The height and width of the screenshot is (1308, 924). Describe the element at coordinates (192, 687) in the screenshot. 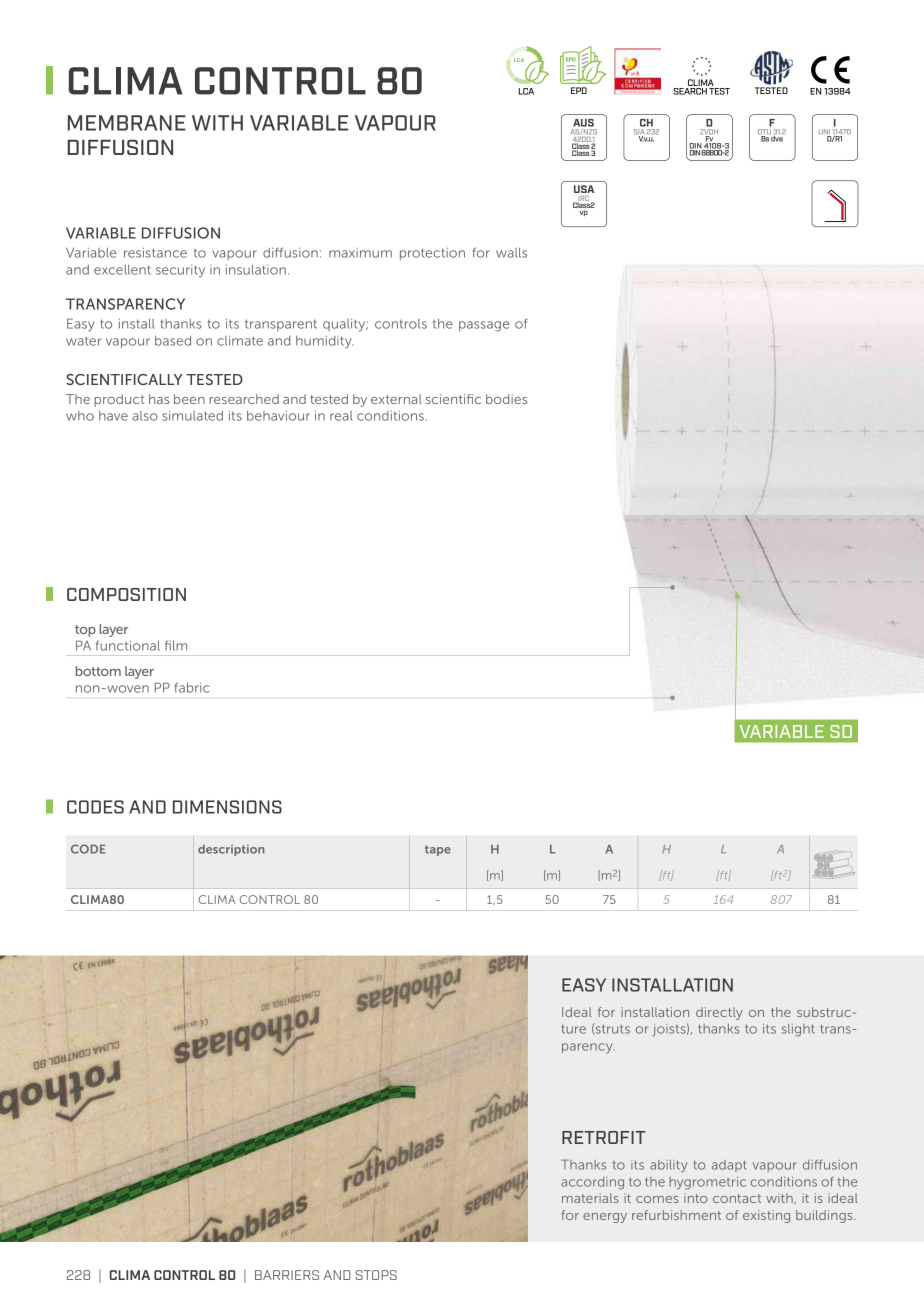

I see `fabric` at that location.
